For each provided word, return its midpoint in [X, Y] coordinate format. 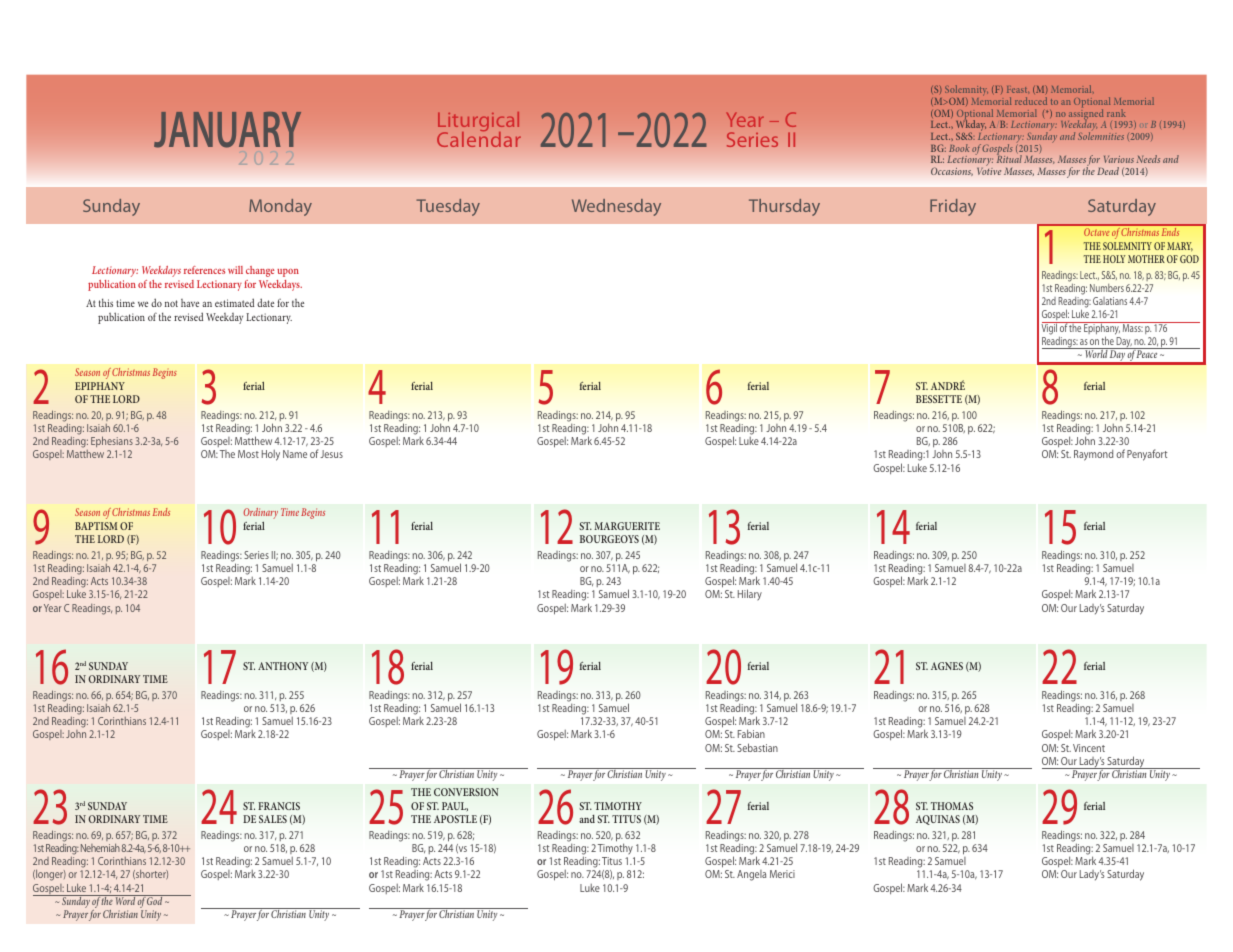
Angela [751, 875]
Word [125, 900]
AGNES [947, 666]
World [1096, 353]
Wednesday [616, 207]
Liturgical [478, 123]
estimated [234, 302]
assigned [1086, 115]
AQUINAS [938, 820]
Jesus [331, 454]
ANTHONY [283, 666]
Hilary [750, 594]
